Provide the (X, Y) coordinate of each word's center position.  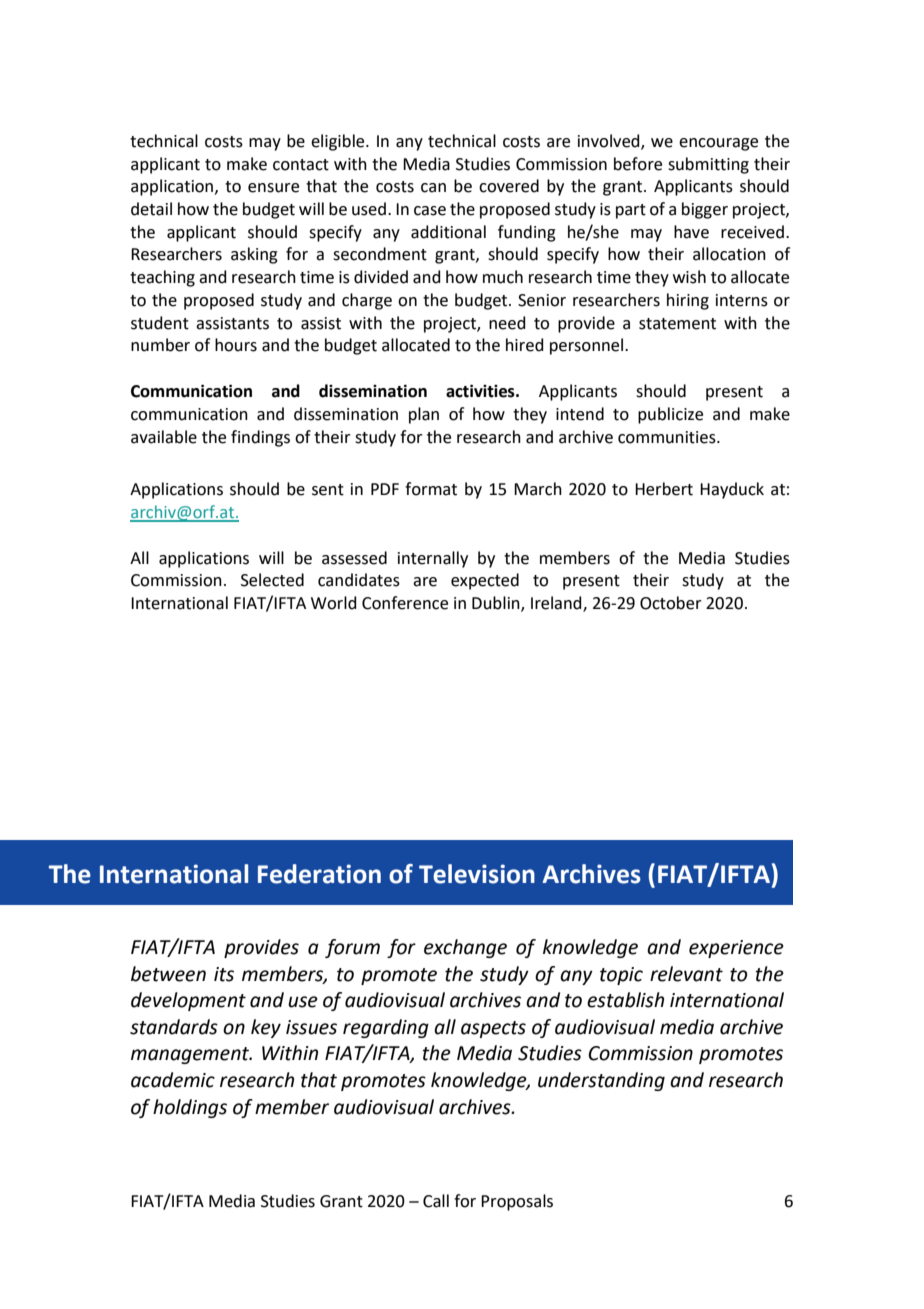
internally (433, 559)
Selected (272, 580)
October (671, 603)
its (224, 974)
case (430, 211)
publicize (670, 415)
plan (424, 415)
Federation (319, 874)
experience (736, 949)
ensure (273, 188)
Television (477, 874)
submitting (708, 165)
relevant (686, 974)
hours (236, 345)
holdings (190, 1108)
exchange (465, 948)
